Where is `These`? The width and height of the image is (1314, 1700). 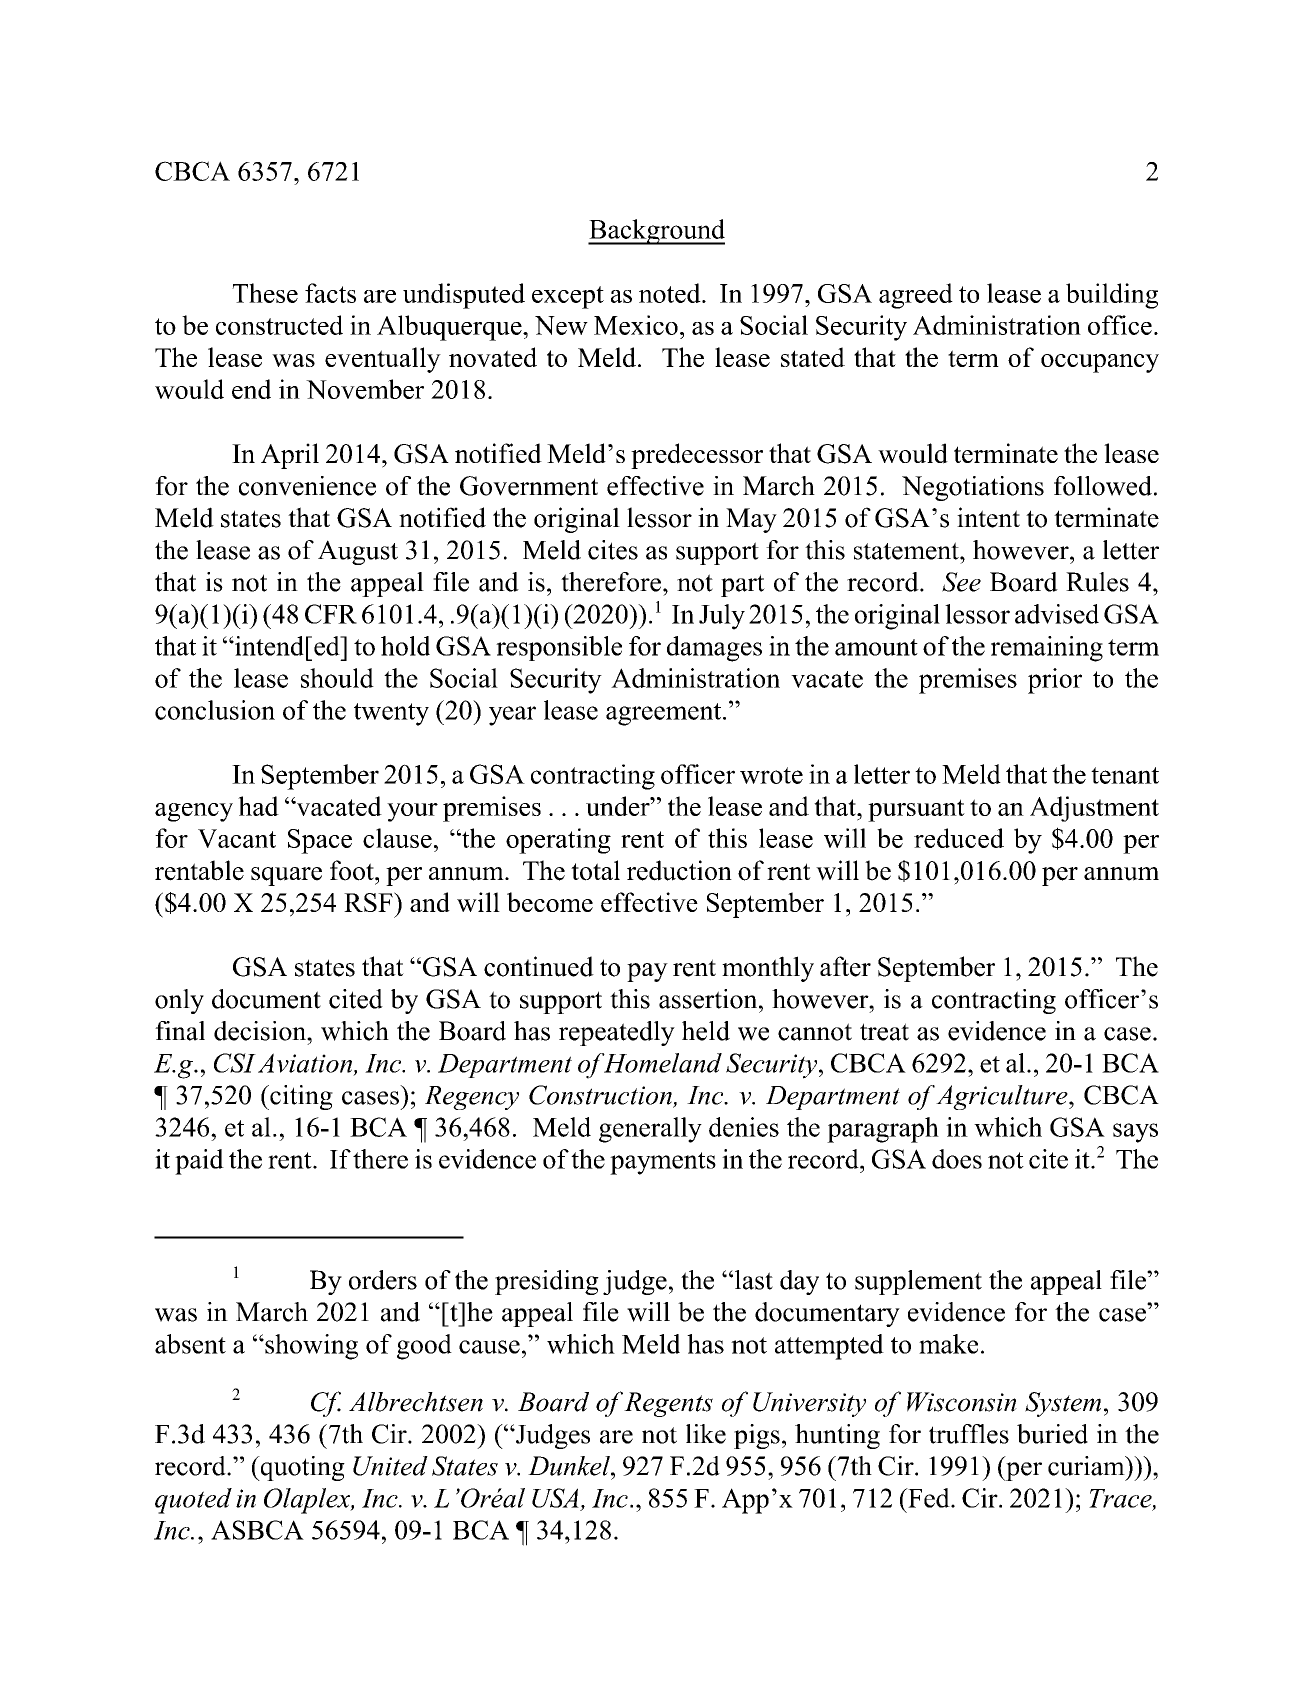
These is located at coordinates (265, 293).
